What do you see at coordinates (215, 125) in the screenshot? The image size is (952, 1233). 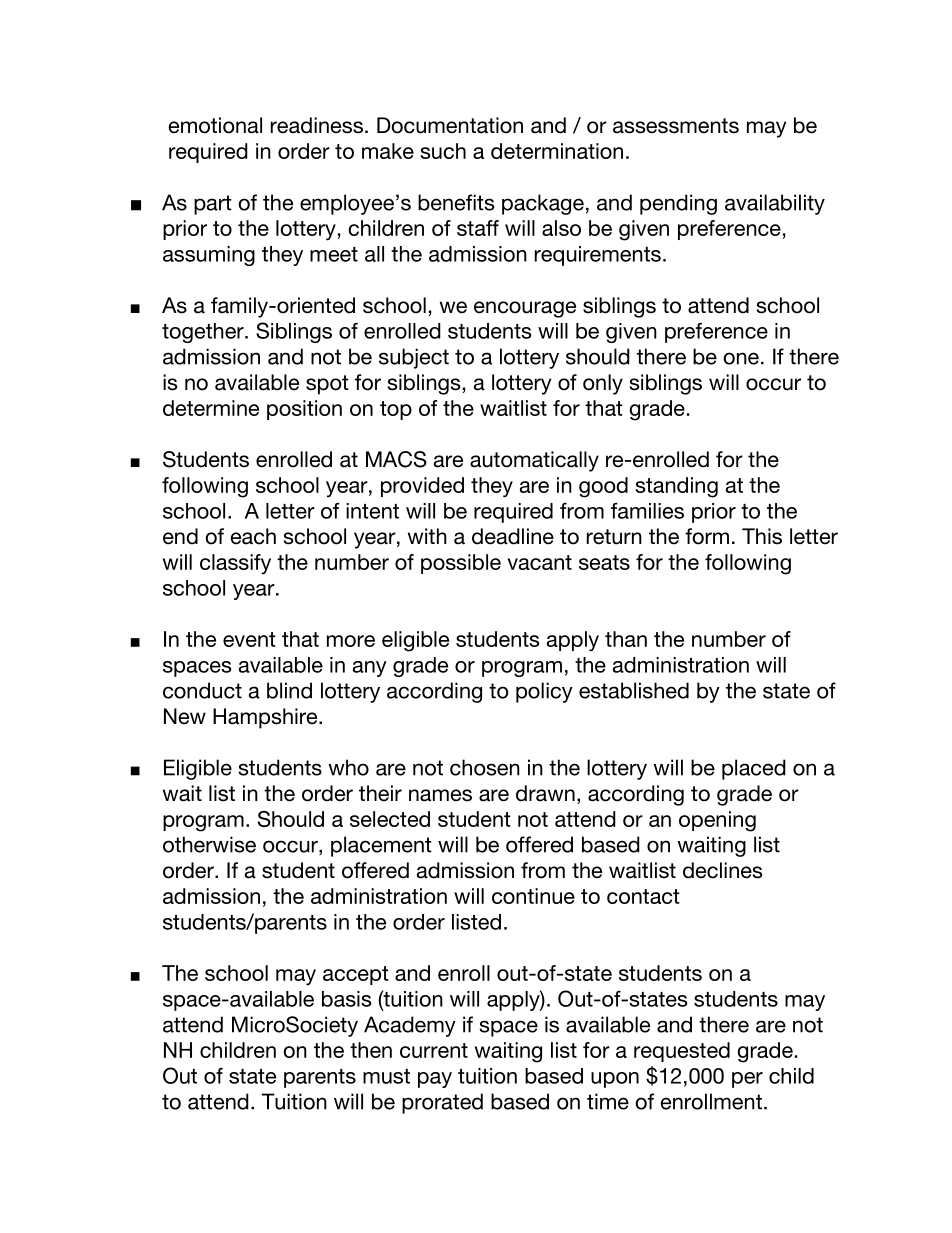 I see `emotional` at bounding box center [215, 125].
